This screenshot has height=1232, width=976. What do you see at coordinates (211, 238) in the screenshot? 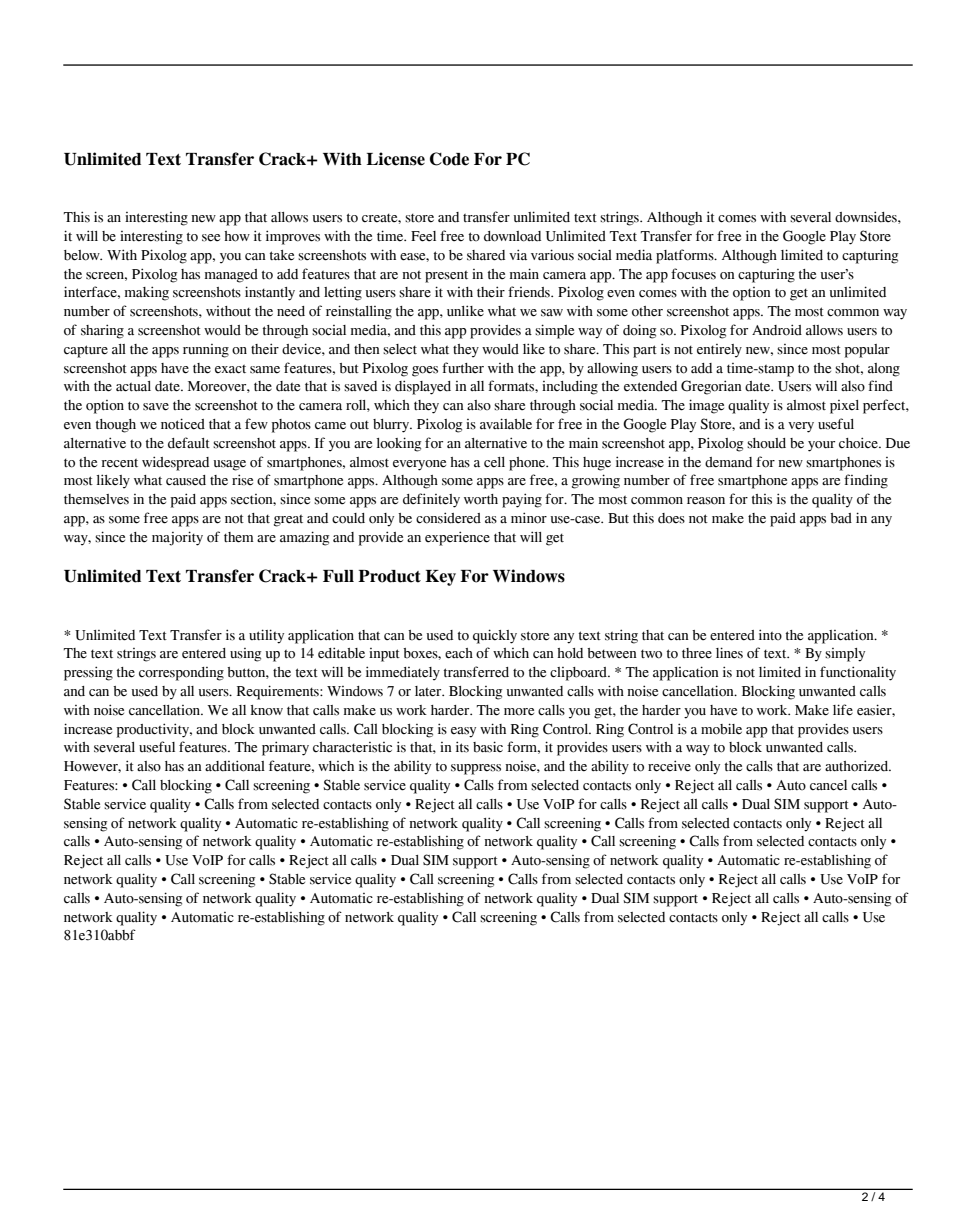
I see `see` at bounding box center [211, 238].
